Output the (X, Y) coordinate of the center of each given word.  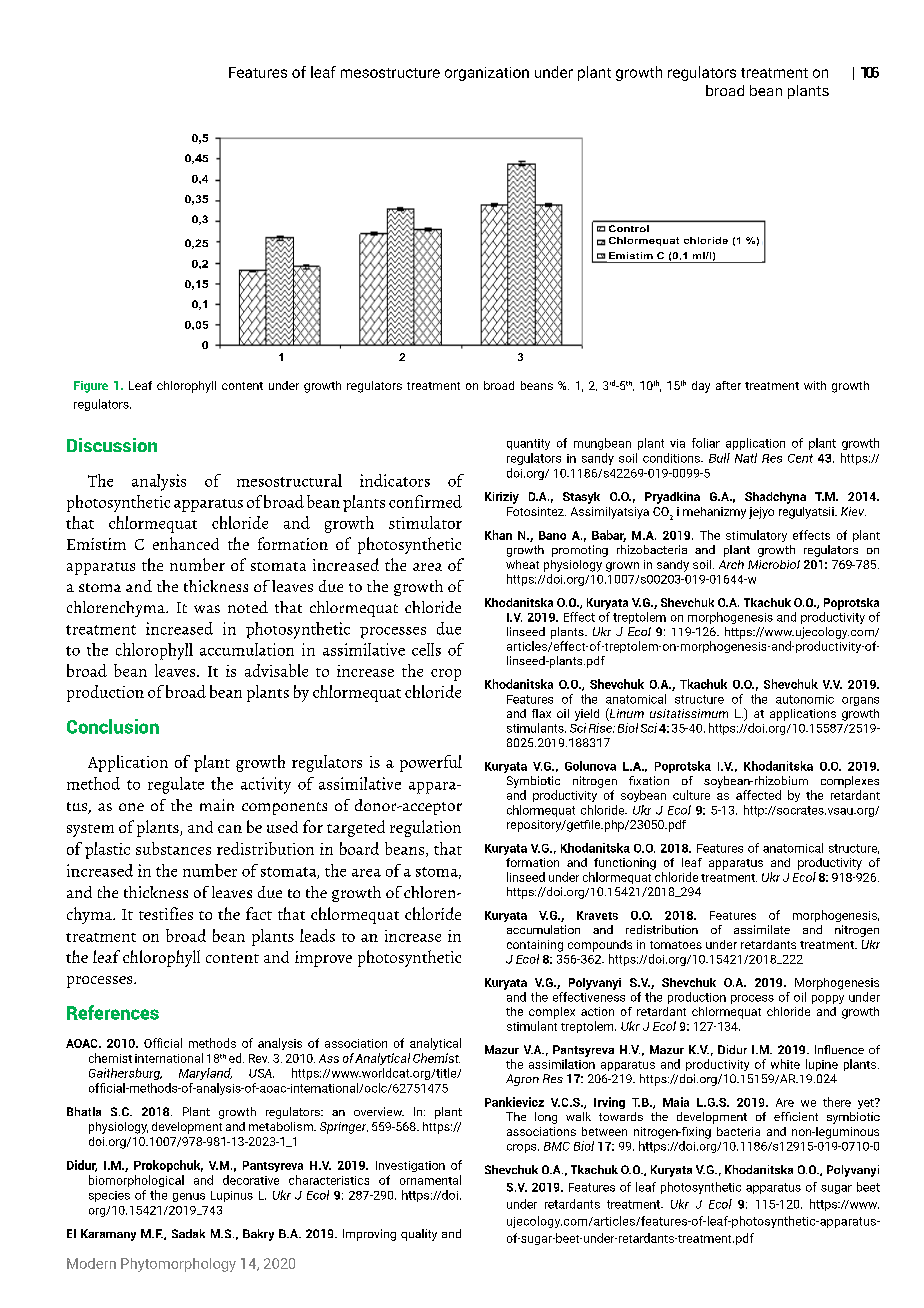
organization (487, 74)
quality (419, 1235)
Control (629, 228)
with (815, 385)
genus (189, 1197)
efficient (796, 1116)
